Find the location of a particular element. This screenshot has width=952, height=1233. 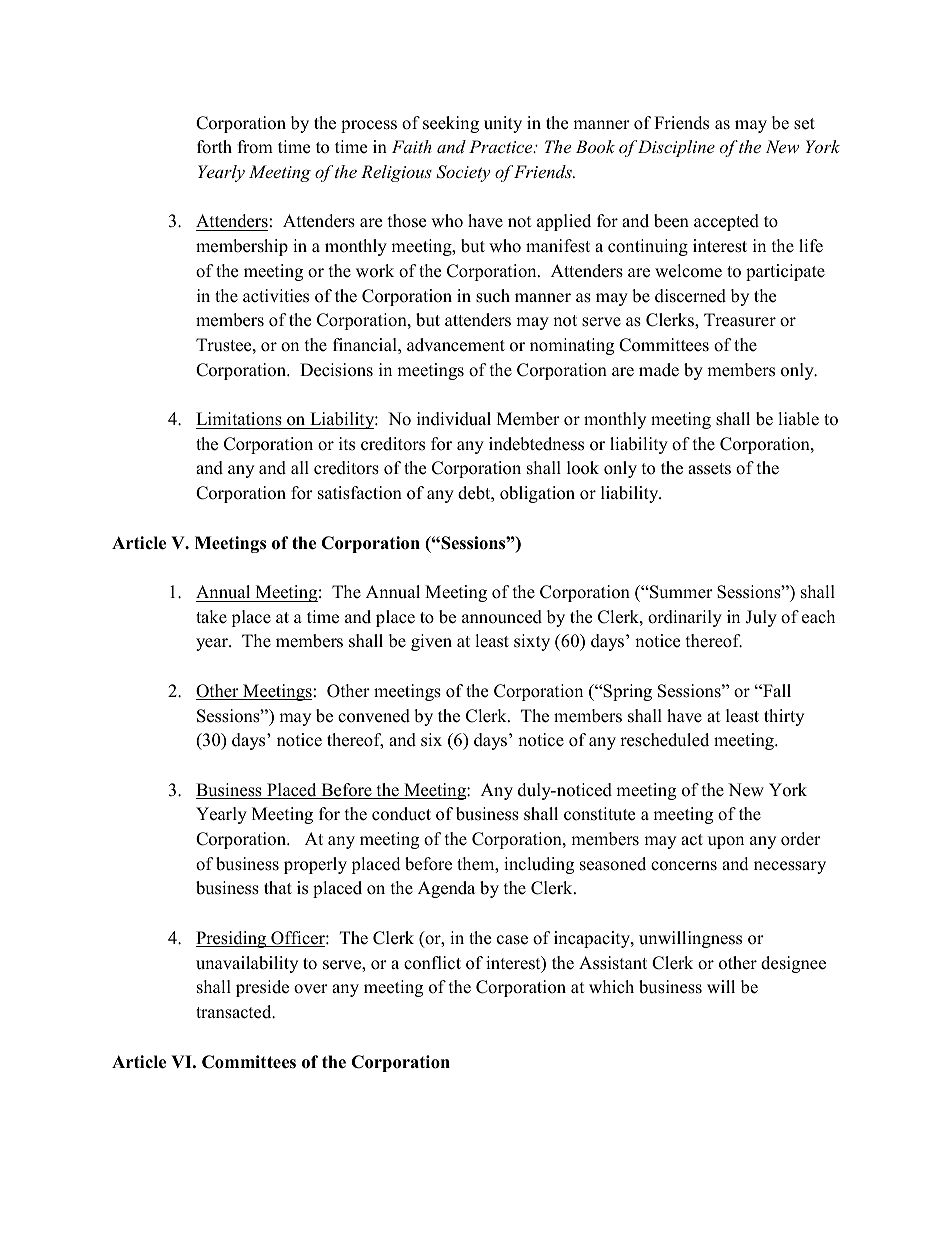

from is located at coordinates (255, 147).
